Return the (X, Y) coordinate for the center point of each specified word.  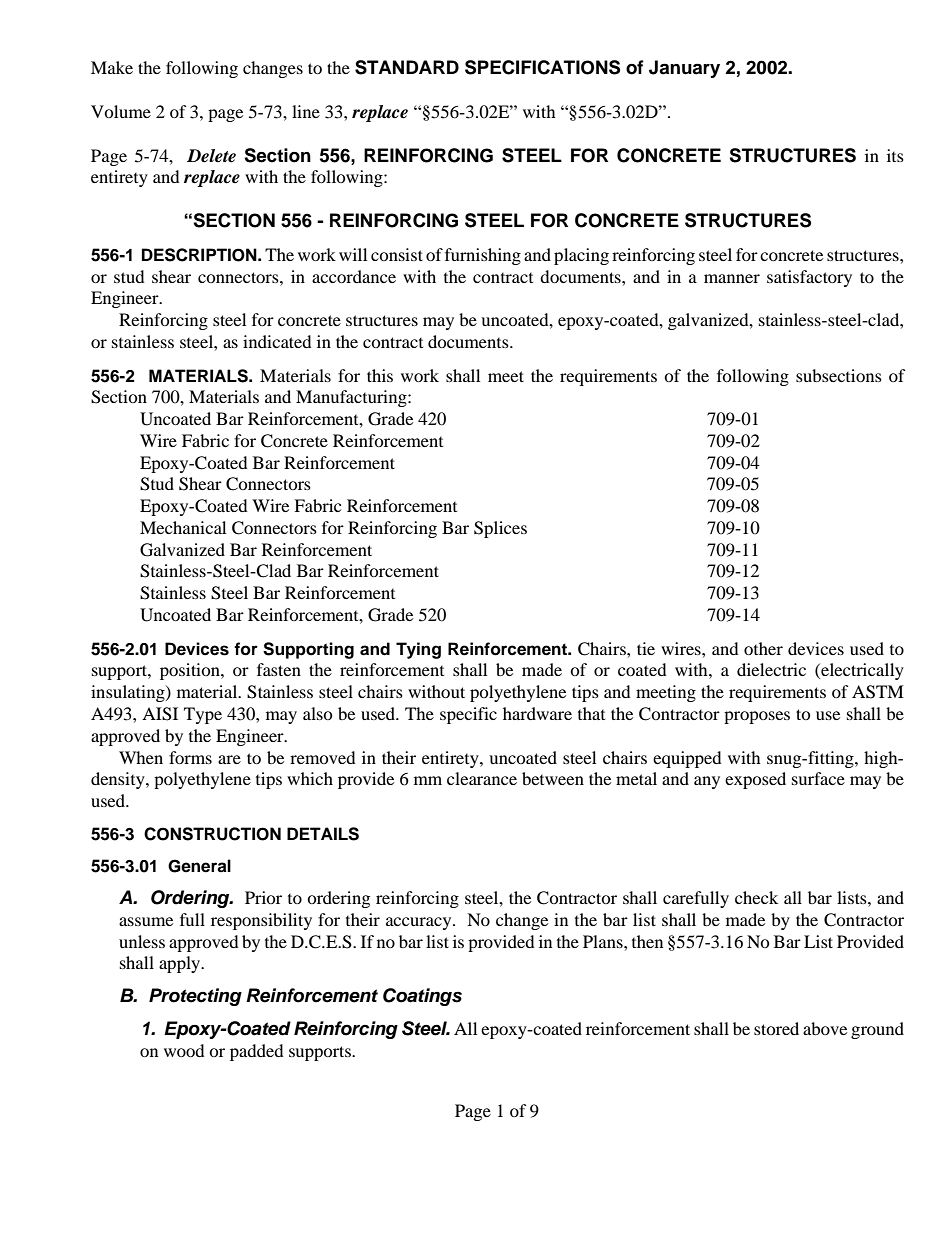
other (763, 648)
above (825, 1028)
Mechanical (183, 527)
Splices (500, 529)
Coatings (422, 997)
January (684, 69)
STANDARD (407, 67)
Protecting (195, 997)
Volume (121, 111)
